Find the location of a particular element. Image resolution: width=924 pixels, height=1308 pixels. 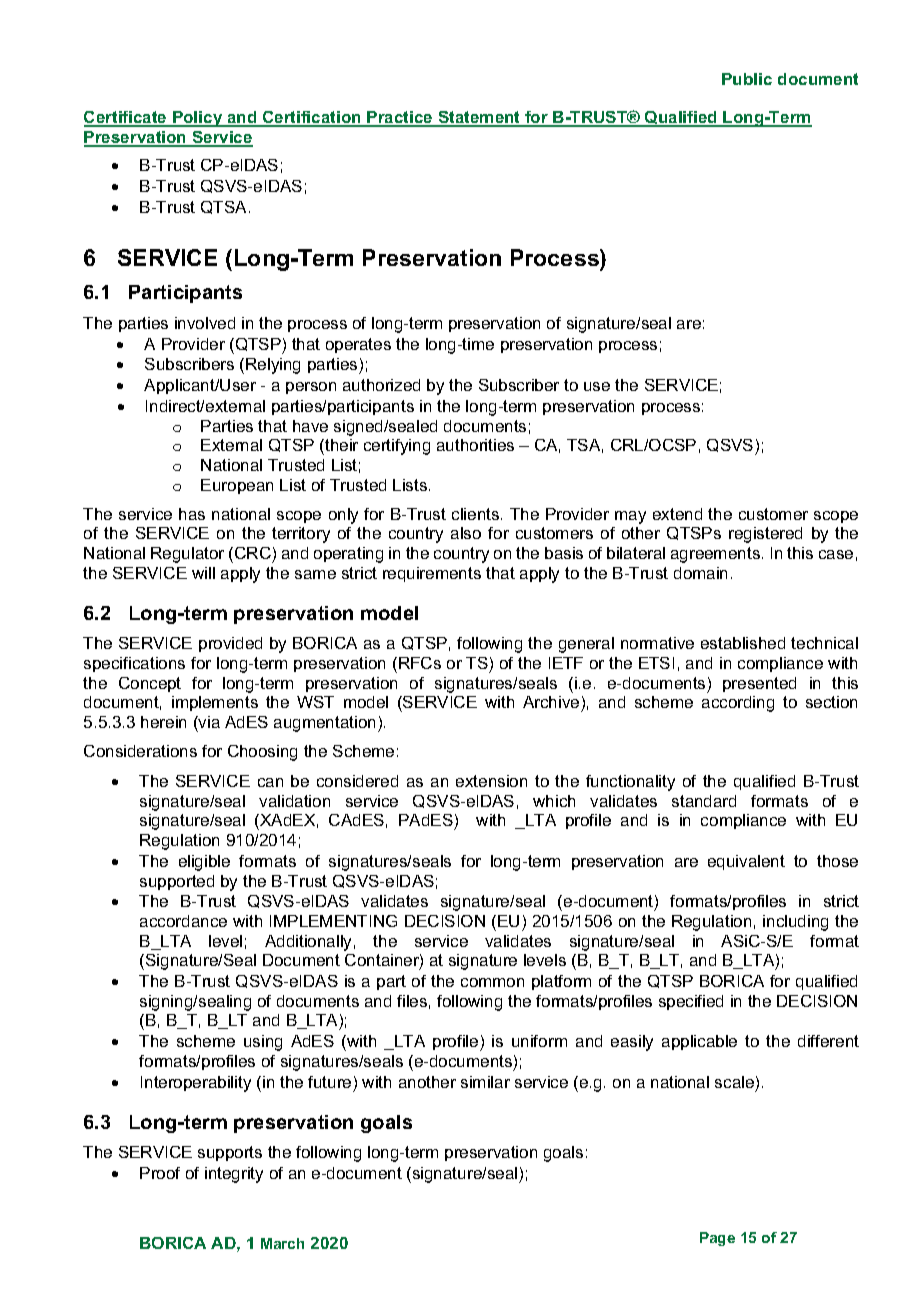

including is located at coordinates (795, 923).
